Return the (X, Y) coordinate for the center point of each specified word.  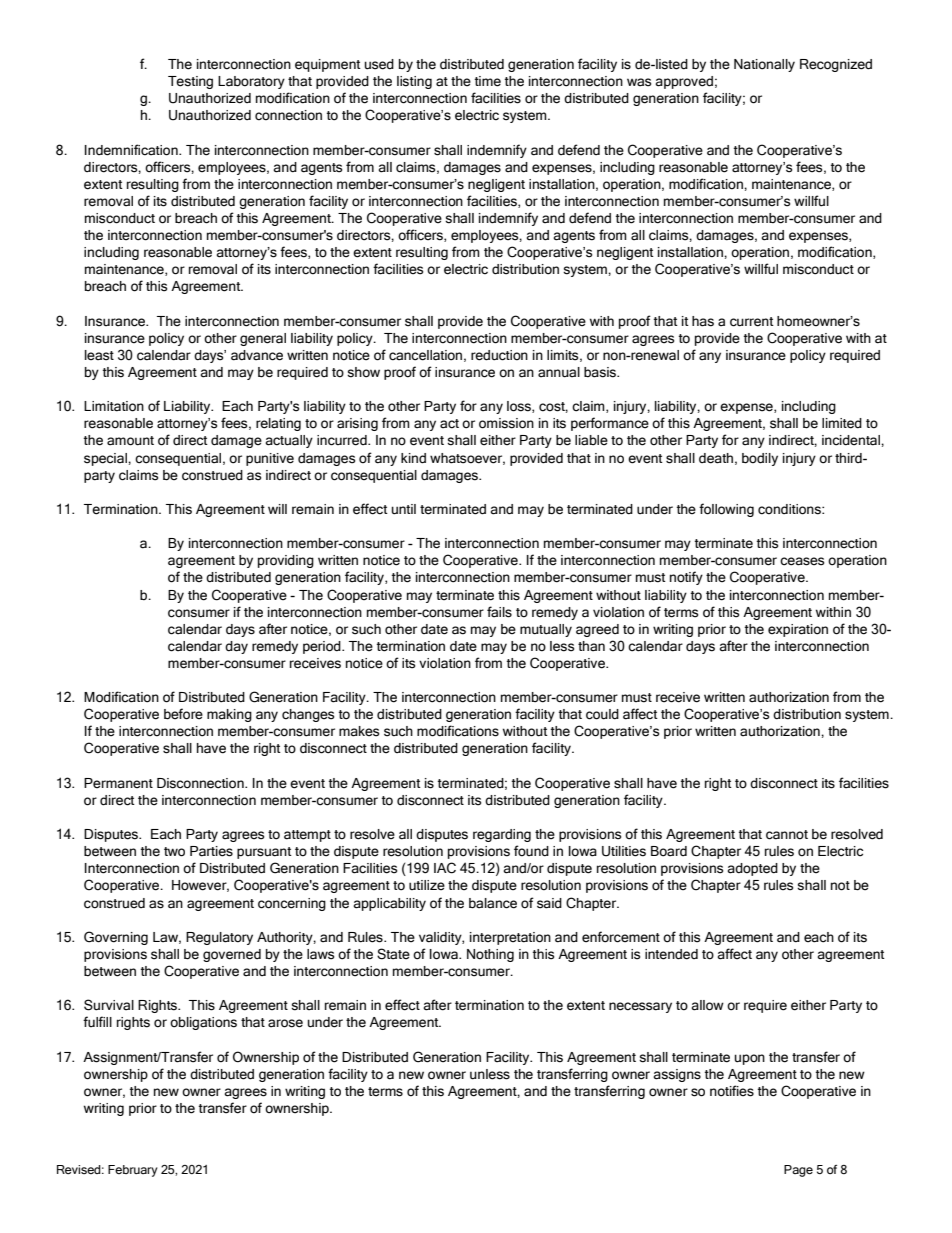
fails (499, 612)
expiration (798, 630)
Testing (190, 82)
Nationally (764, 65)
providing (286, 561)
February (133, 1171)
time (488, 81)
